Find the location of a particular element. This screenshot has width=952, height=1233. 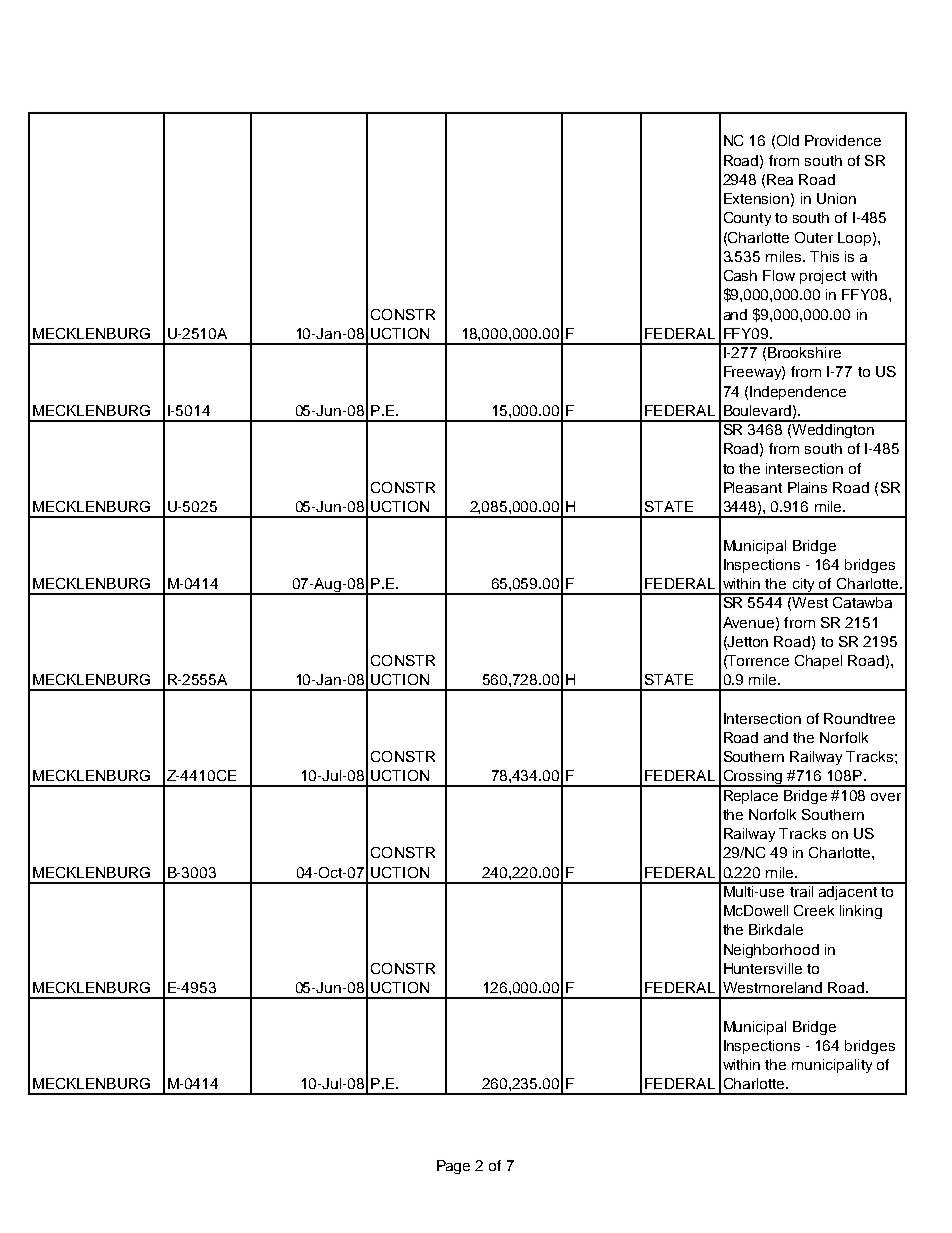

over is located at coordinates (886, 797).
